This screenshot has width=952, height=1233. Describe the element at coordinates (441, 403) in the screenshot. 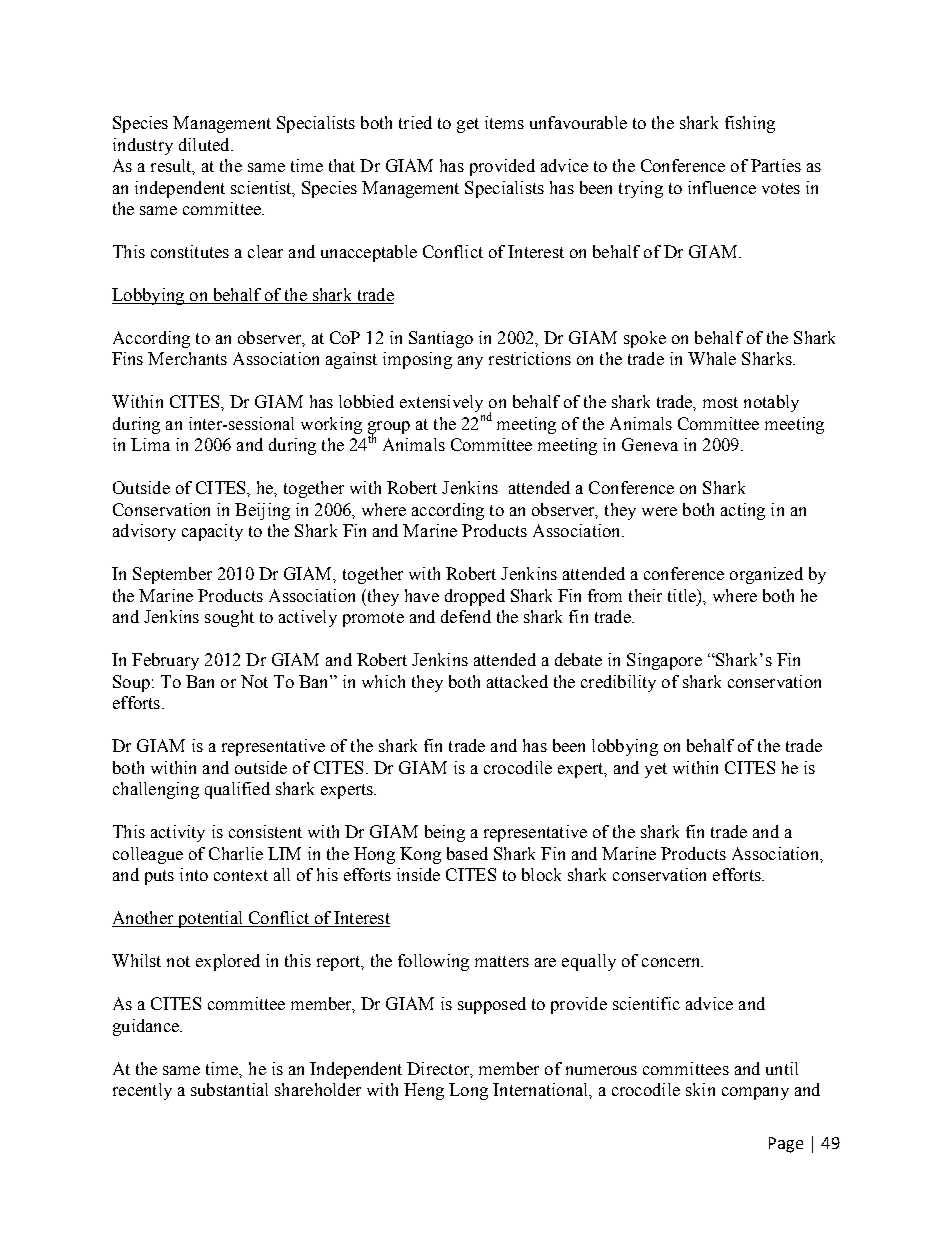

I see `extensively` at that location.
